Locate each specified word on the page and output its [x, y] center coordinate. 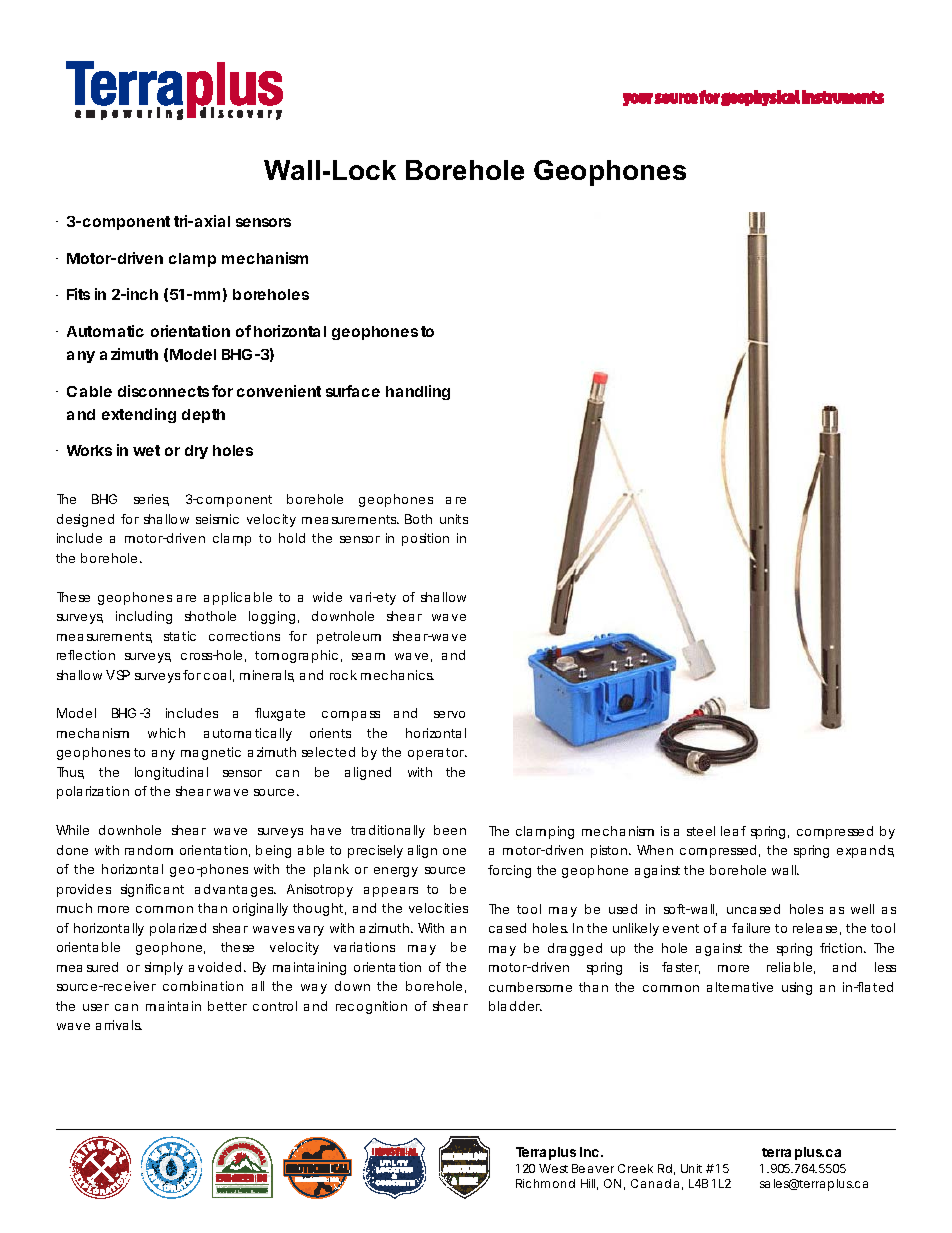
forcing [509, 871]
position [425, 539]
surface [353, 391]
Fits [78, 294]
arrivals [119, 1025]
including [144, 617]
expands [865, 851]
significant [152, 890]
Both [418, 519]
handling [418, 392]
